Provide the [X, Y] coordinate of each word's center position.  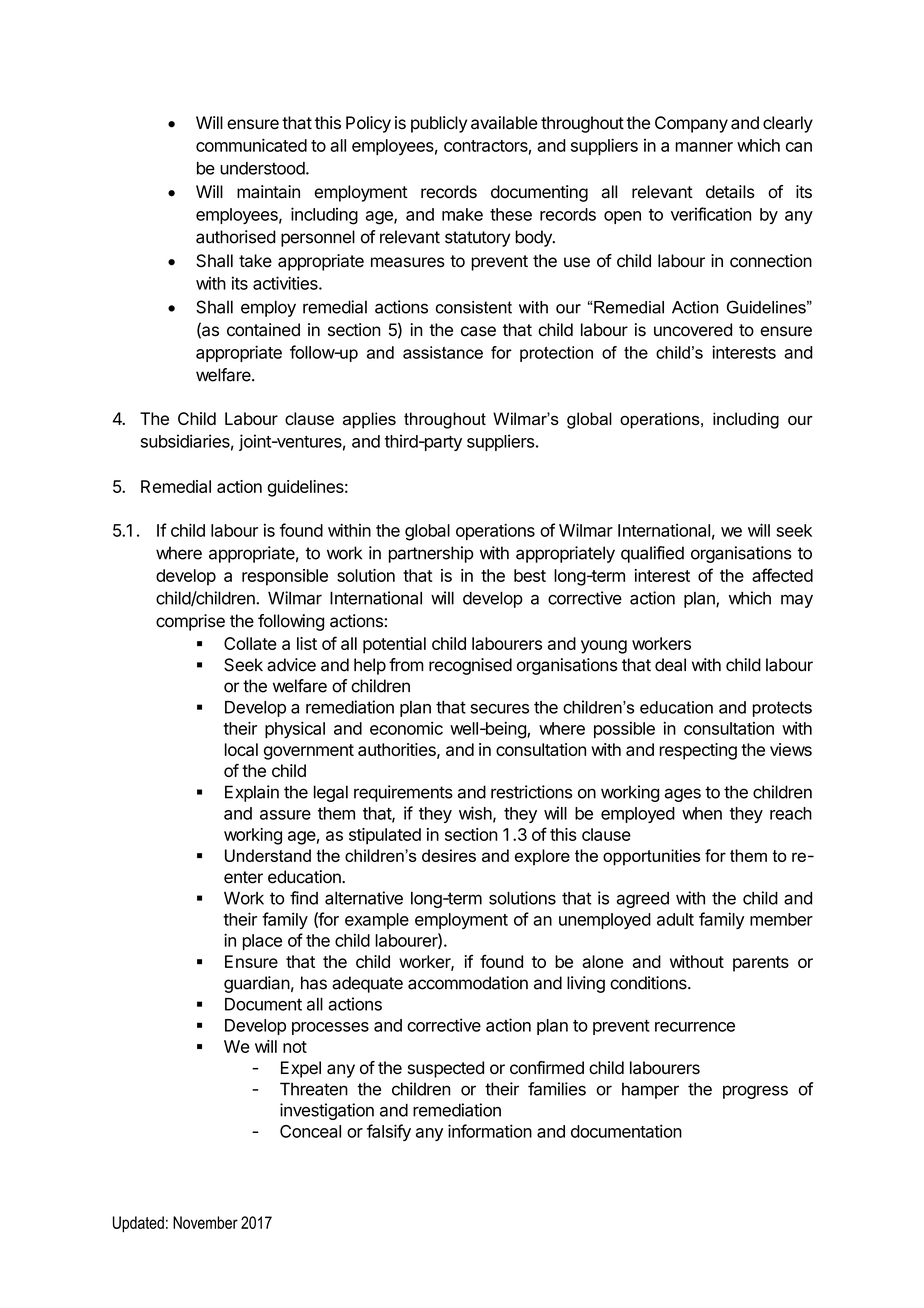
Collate [250, 643]
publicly [439, 124]
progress [755, 1092]
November [205, 1222]
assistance [443, 352]
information [490, 1131]
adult [675, 919]
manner [704, 147]
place [262, 942]
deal [670, 665]
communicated [251, 145]
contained [263, 330]
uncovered [693, 330]
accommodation [468, 983]
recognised [470, 666]
